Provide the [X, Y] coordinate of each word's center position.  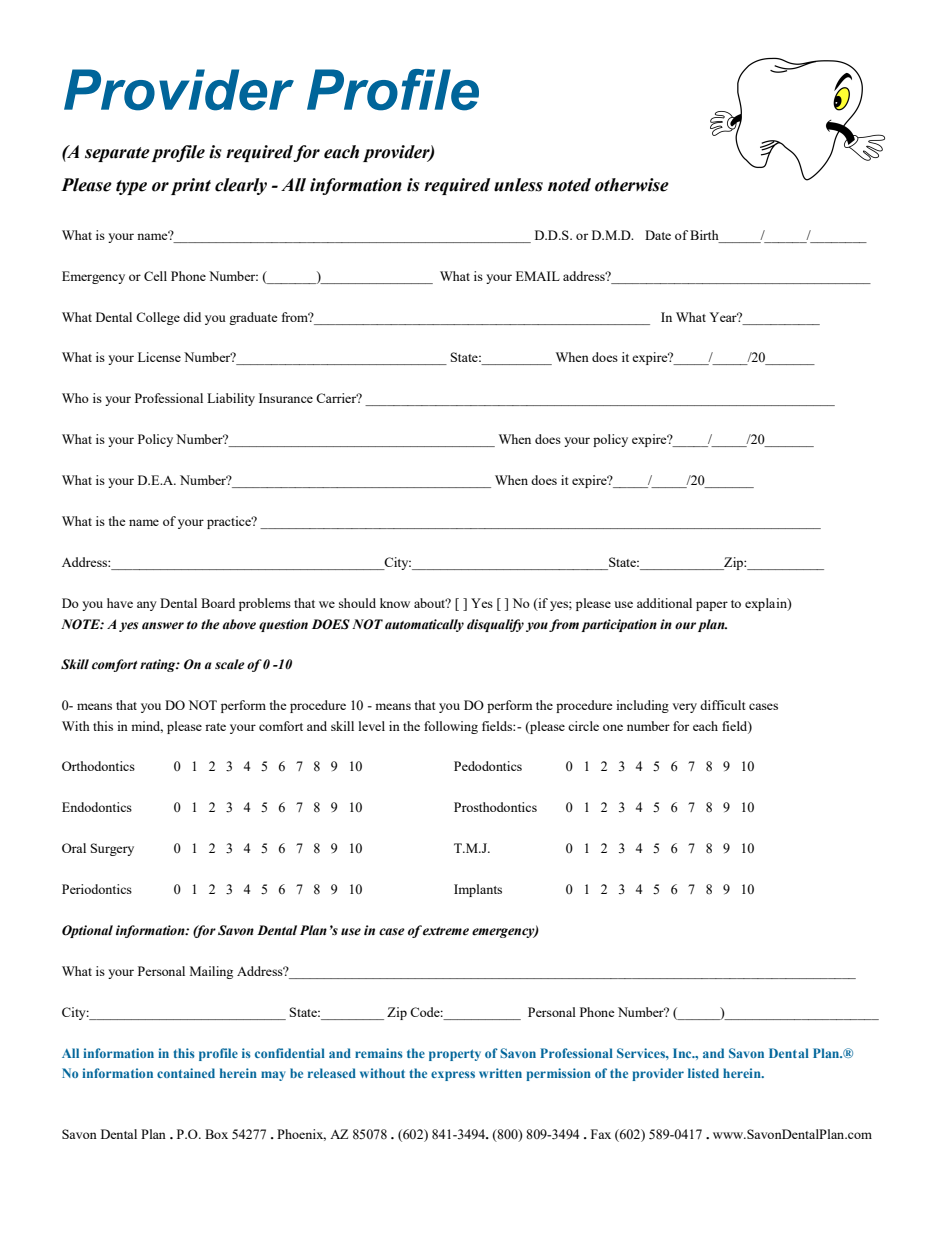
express [453, 1076]
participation [619, 625]
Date [658, 235]
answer [163, 625]
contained [186, 1073]
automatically [424, 625]
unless [518, 185]
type [131, 187]
